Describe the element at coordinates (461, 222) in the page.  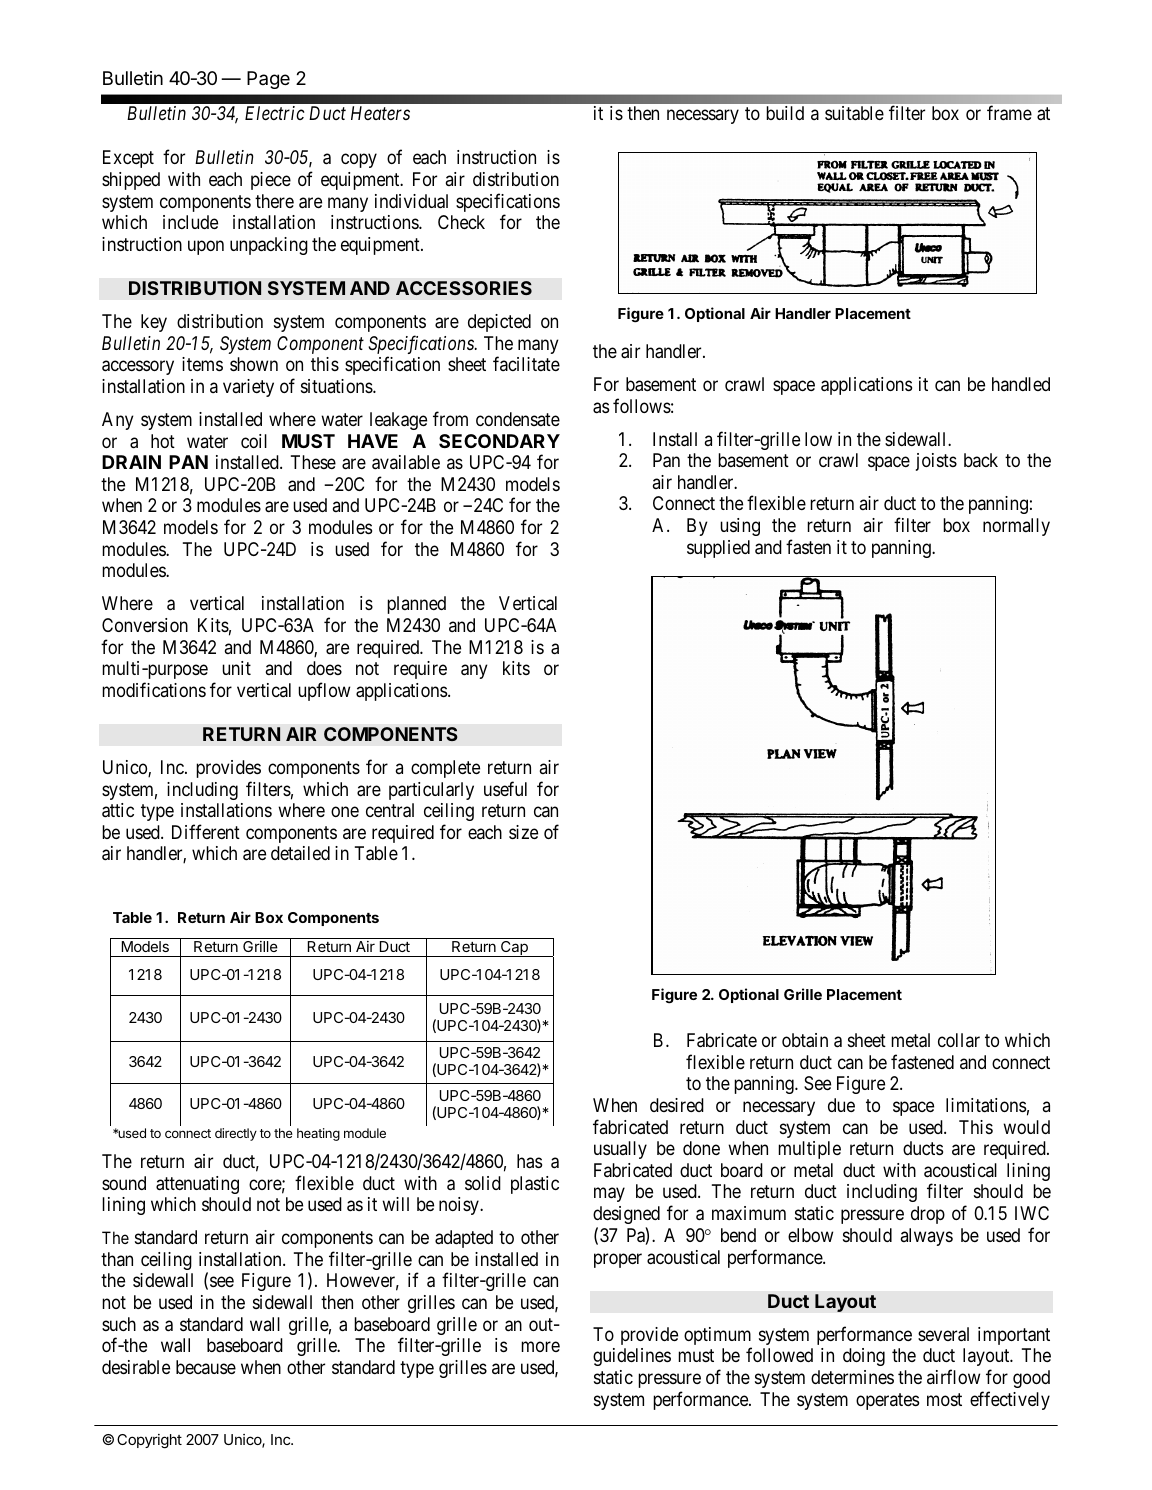
I see `Check` at that location.
